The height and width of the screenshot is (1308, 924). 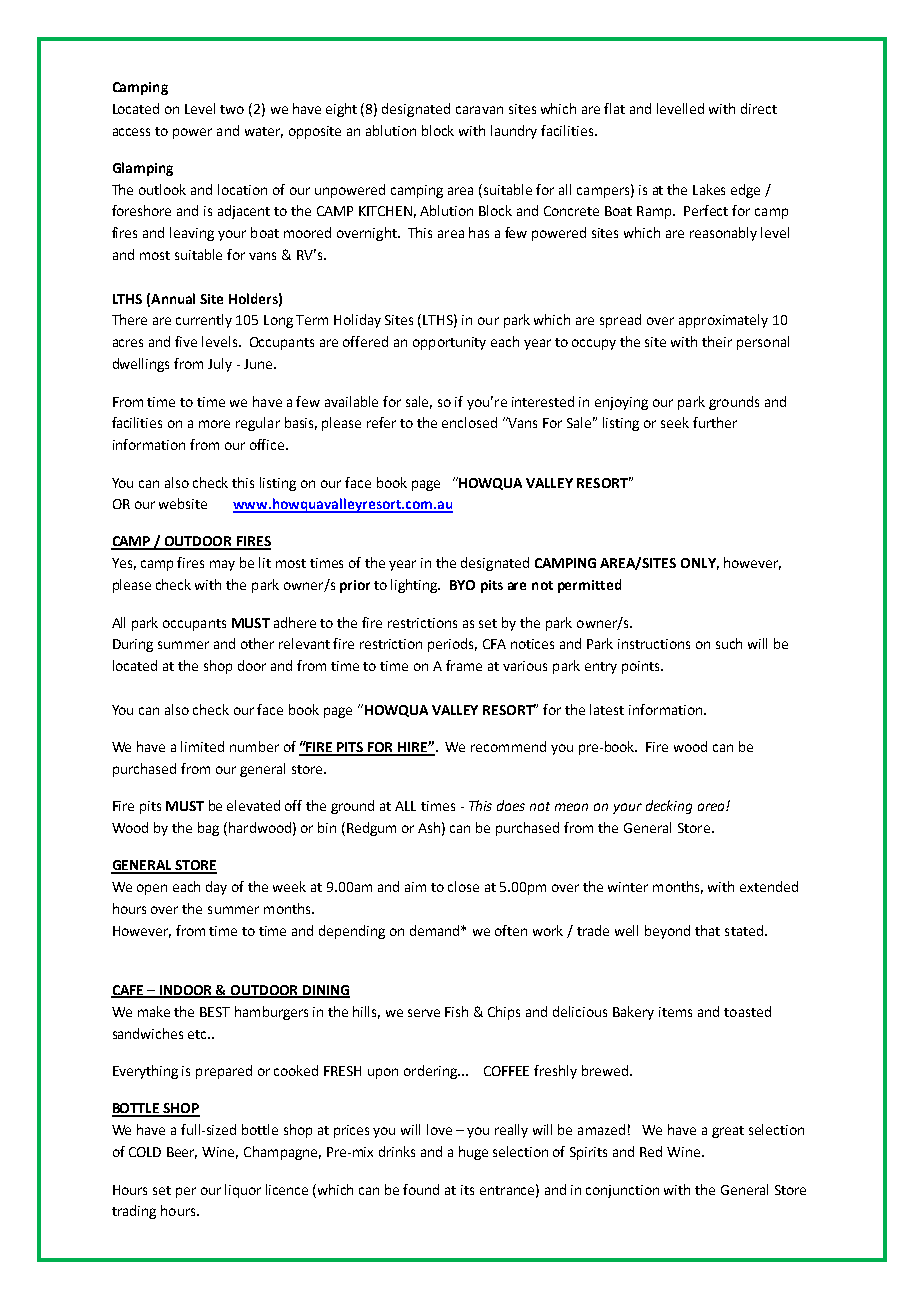 What do you see at coordinates (729, 643) in the screenshot?
I see `such` at bounding box center [729, 643].
